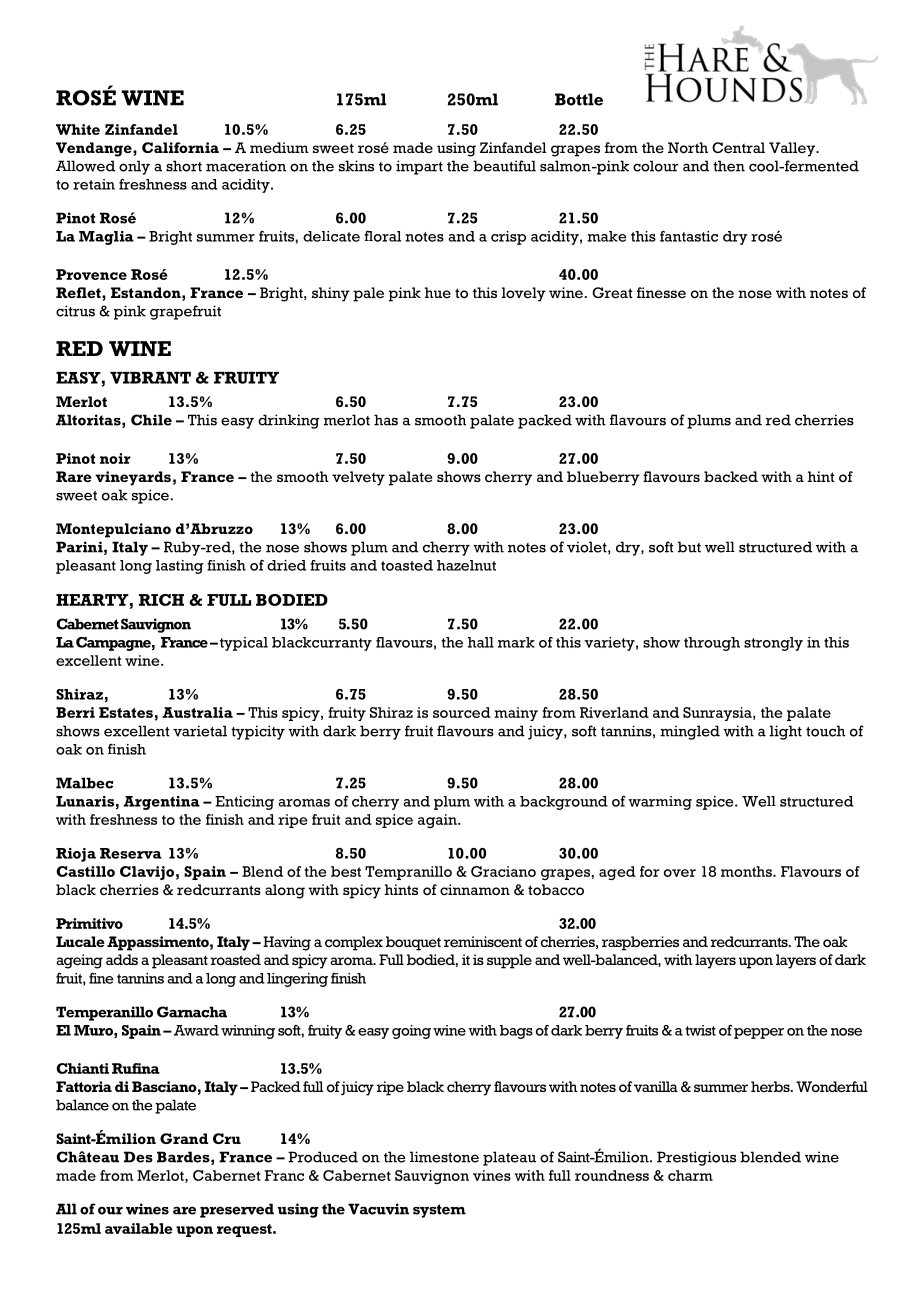 The image size is (924, 1308). Describe the element at coordinates (438, 821) in the screenshot. I see `again` at that location.
